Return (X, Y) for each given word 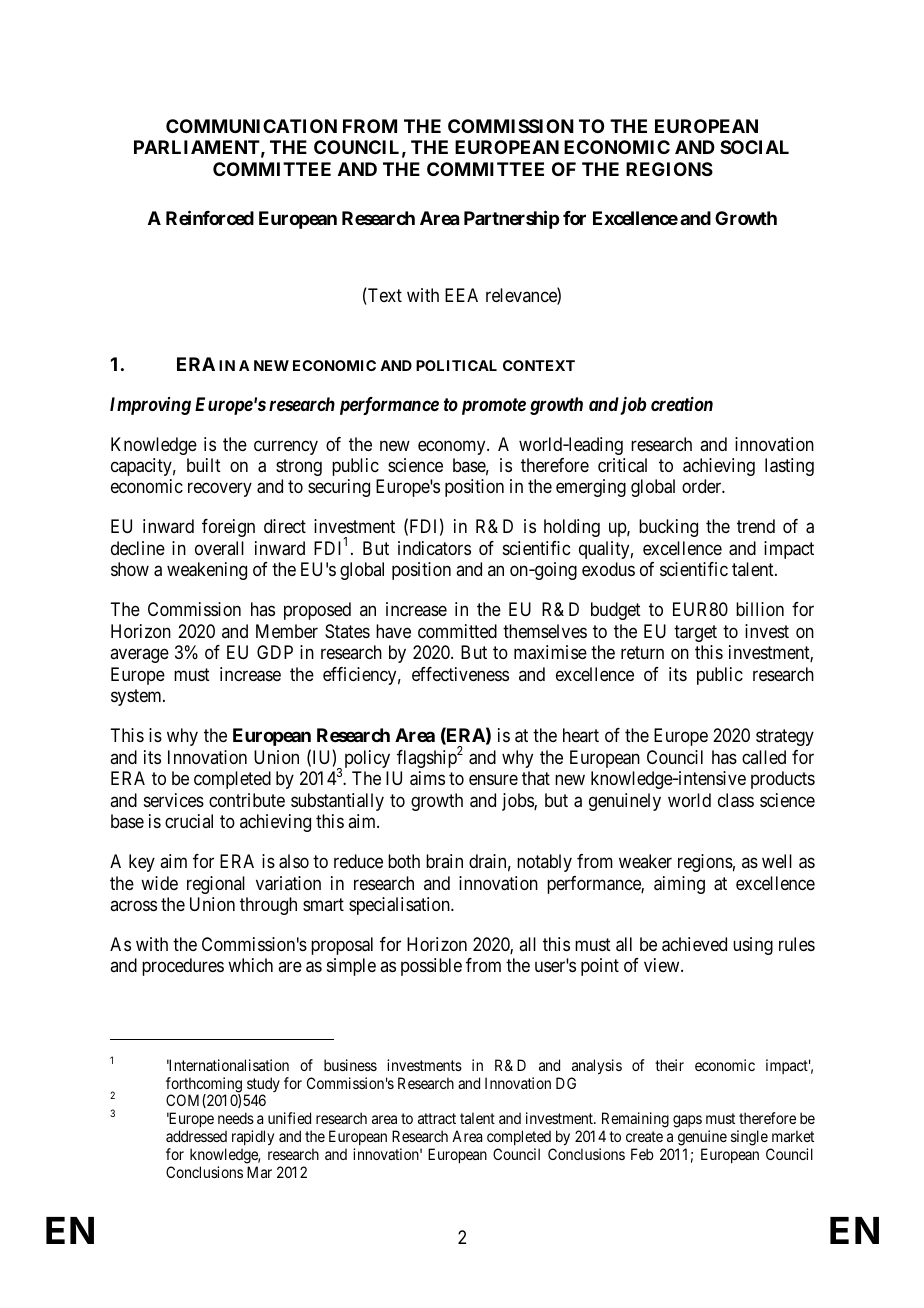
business (350, 1065)
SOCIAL (754, 147)
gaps (687, 1121)
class (736, 800)
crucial (189, 821)
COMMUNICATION (251, 126)
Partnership (511, 219)
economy (453, 447)
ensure (493, 780)
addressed (196, 1136)
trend (756, 526)
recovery (220, 490)
